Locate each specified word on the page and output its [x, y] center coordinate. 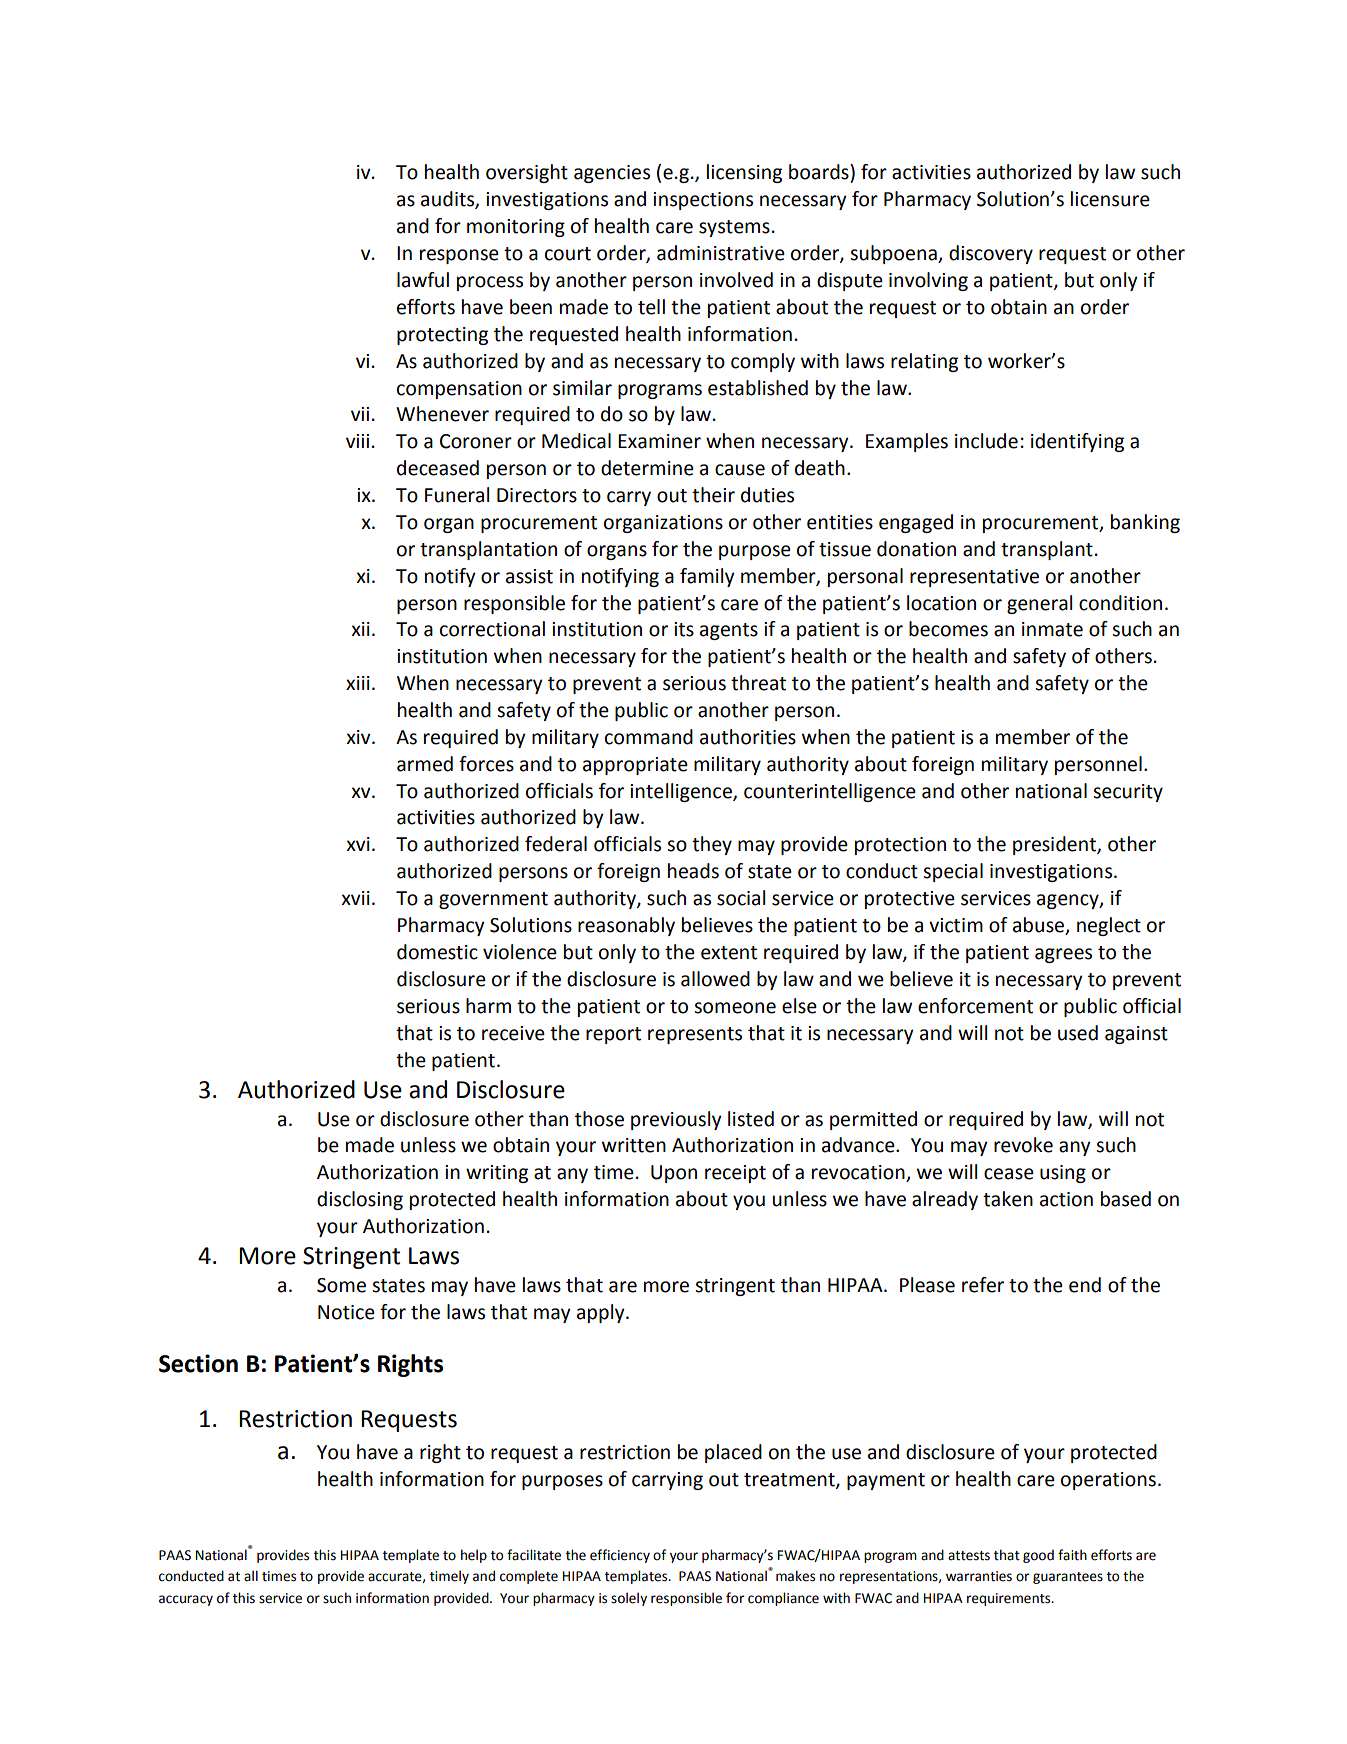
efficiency [620, 1556]
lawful [423, 280]
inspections [703, 201]
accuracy [186, 1600]
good [1038, 1556]
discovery [991, 254]
